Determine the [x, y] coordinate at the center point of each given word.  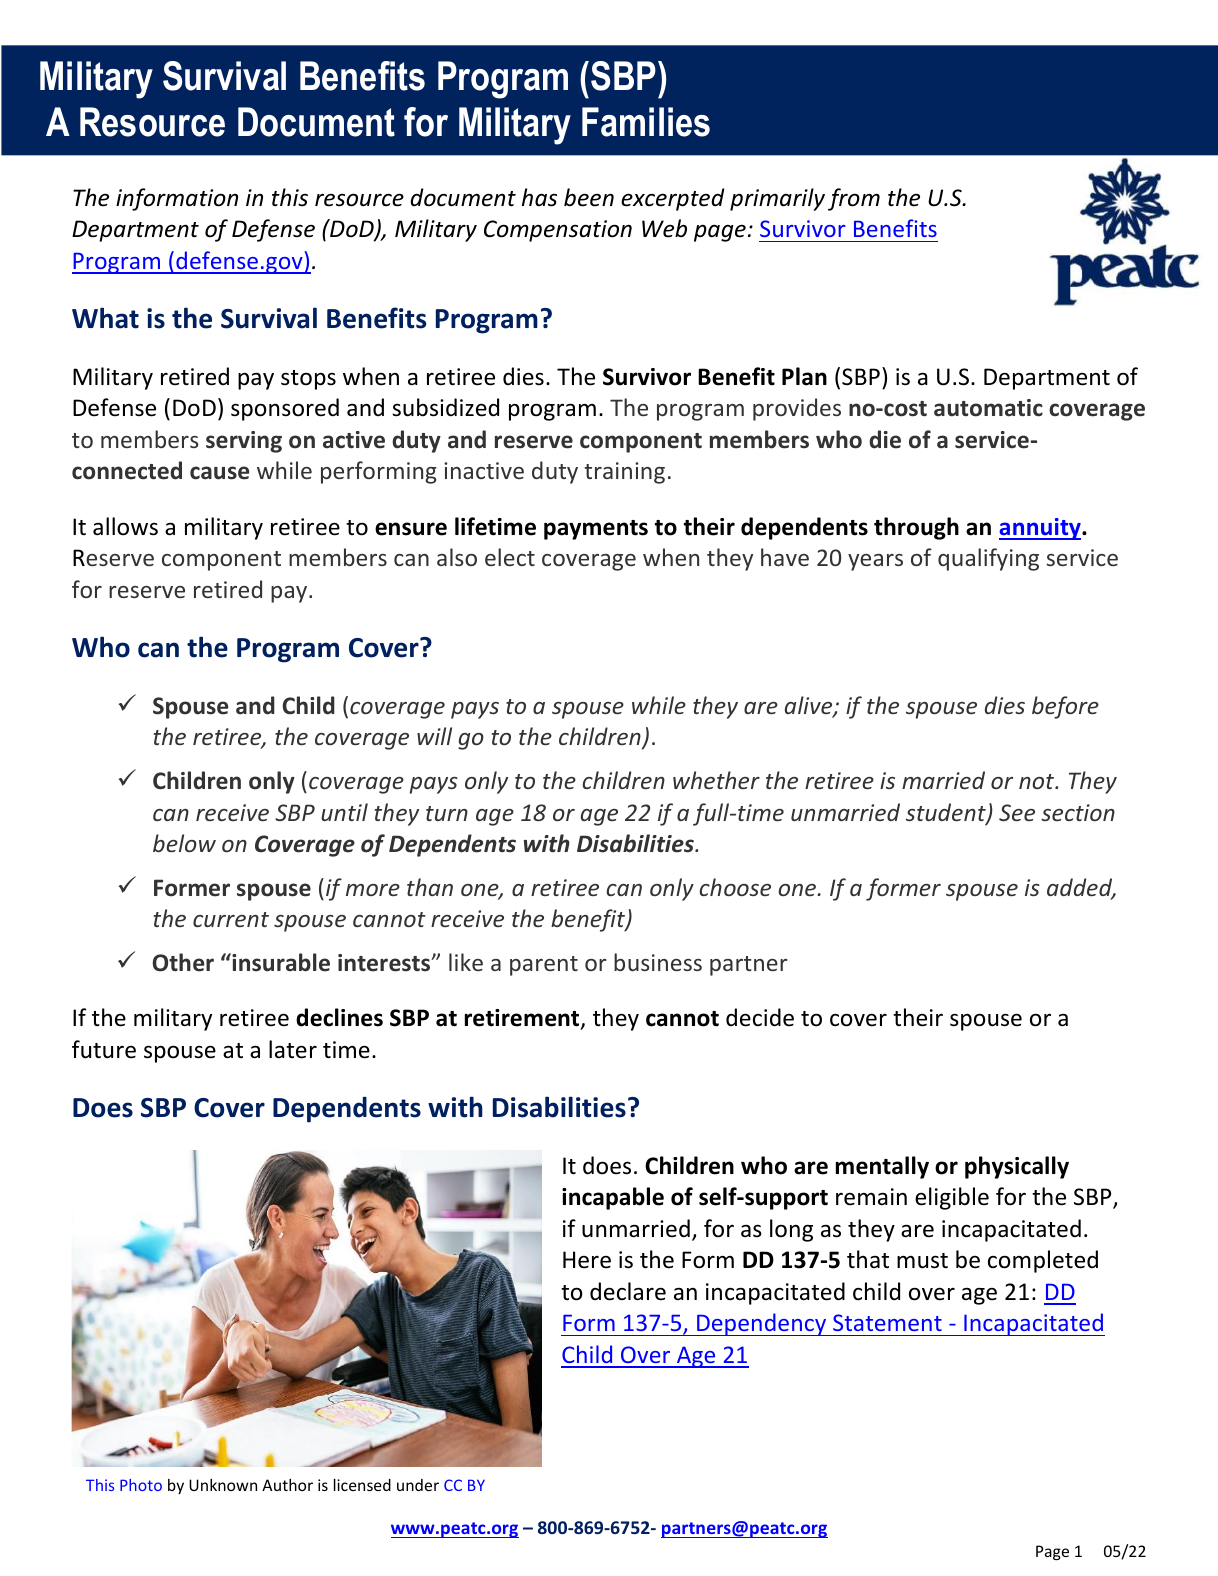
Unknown [223, 1485]
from [854, 199]
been [589, 197]
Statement [887, 1322]
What [105, 318]
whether [716, 780]
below [184, 843]
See [1017, 812]
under [418, 1485]
